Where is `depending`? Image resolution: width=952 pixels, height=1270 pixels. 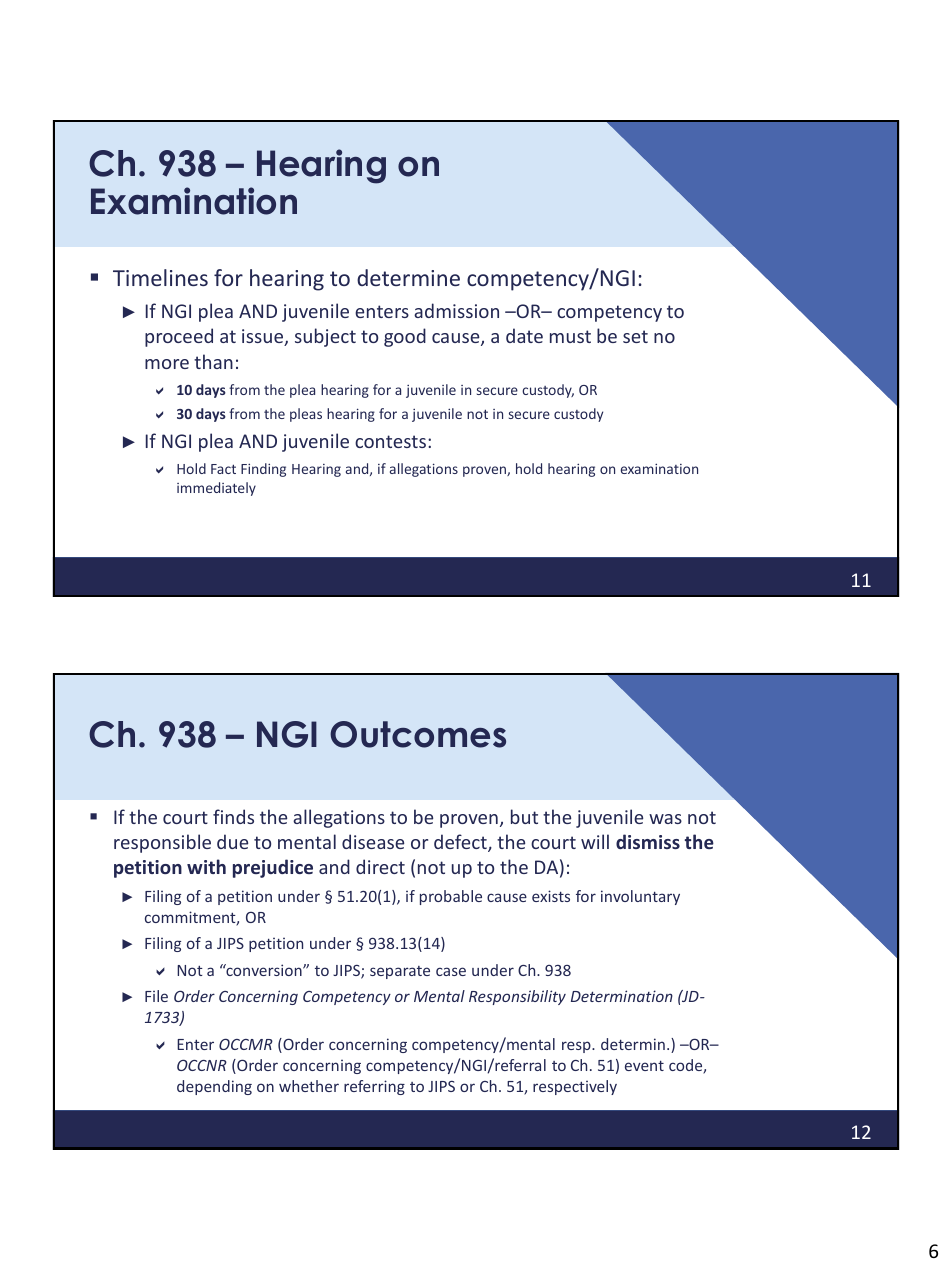
depending is located at coordinates (214, 1087).
